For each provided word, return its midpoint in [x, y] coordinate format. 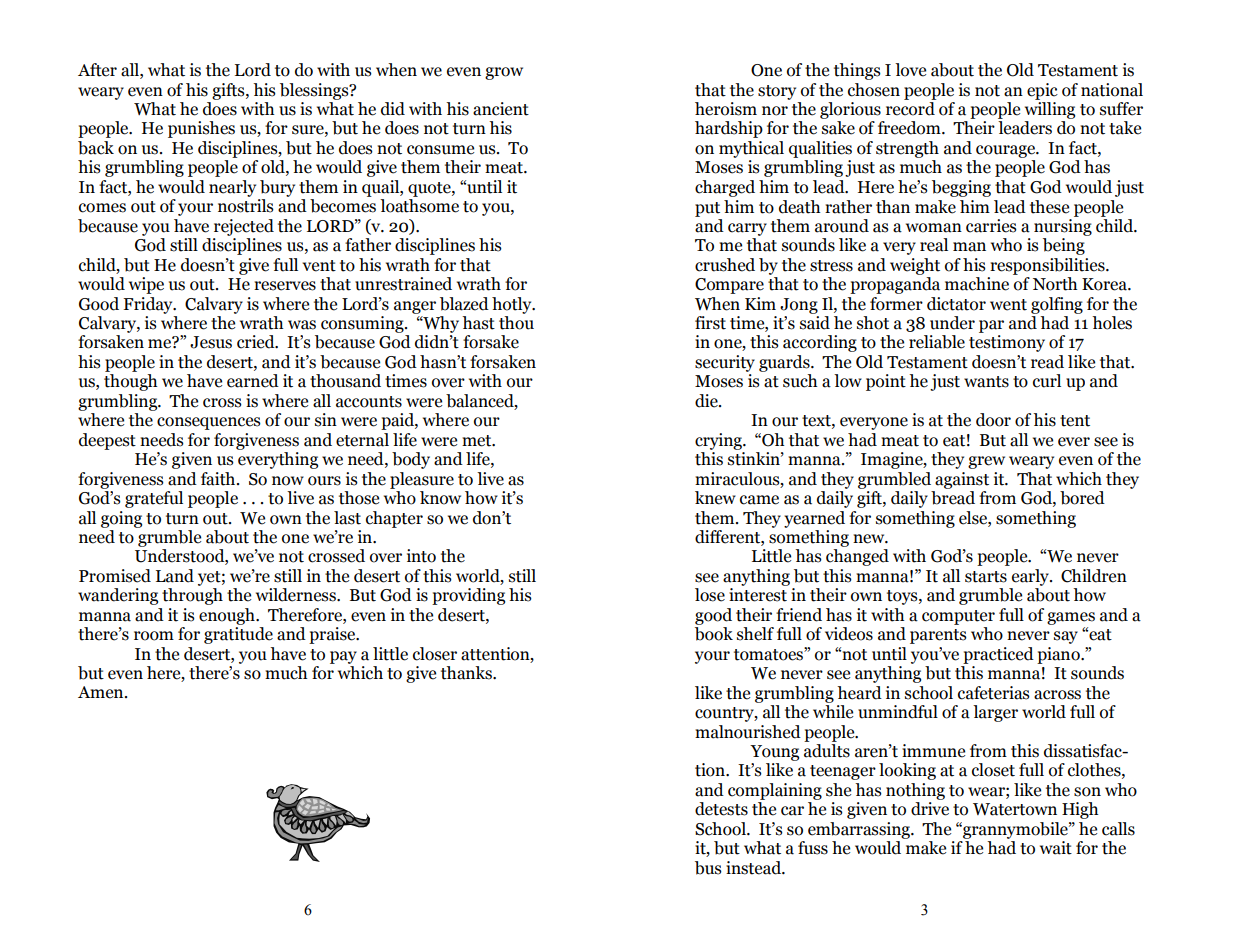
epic [1042, 91]
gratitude [238, 635]
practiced [998, 655]
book [714, 634]
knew [715, 498]
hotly [513, 305]
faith [219, 479]
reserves [285, 286]
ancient [501, 109]
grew [986, 462]
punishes [201, 129]
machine [977, 284]
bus [708, 868]
